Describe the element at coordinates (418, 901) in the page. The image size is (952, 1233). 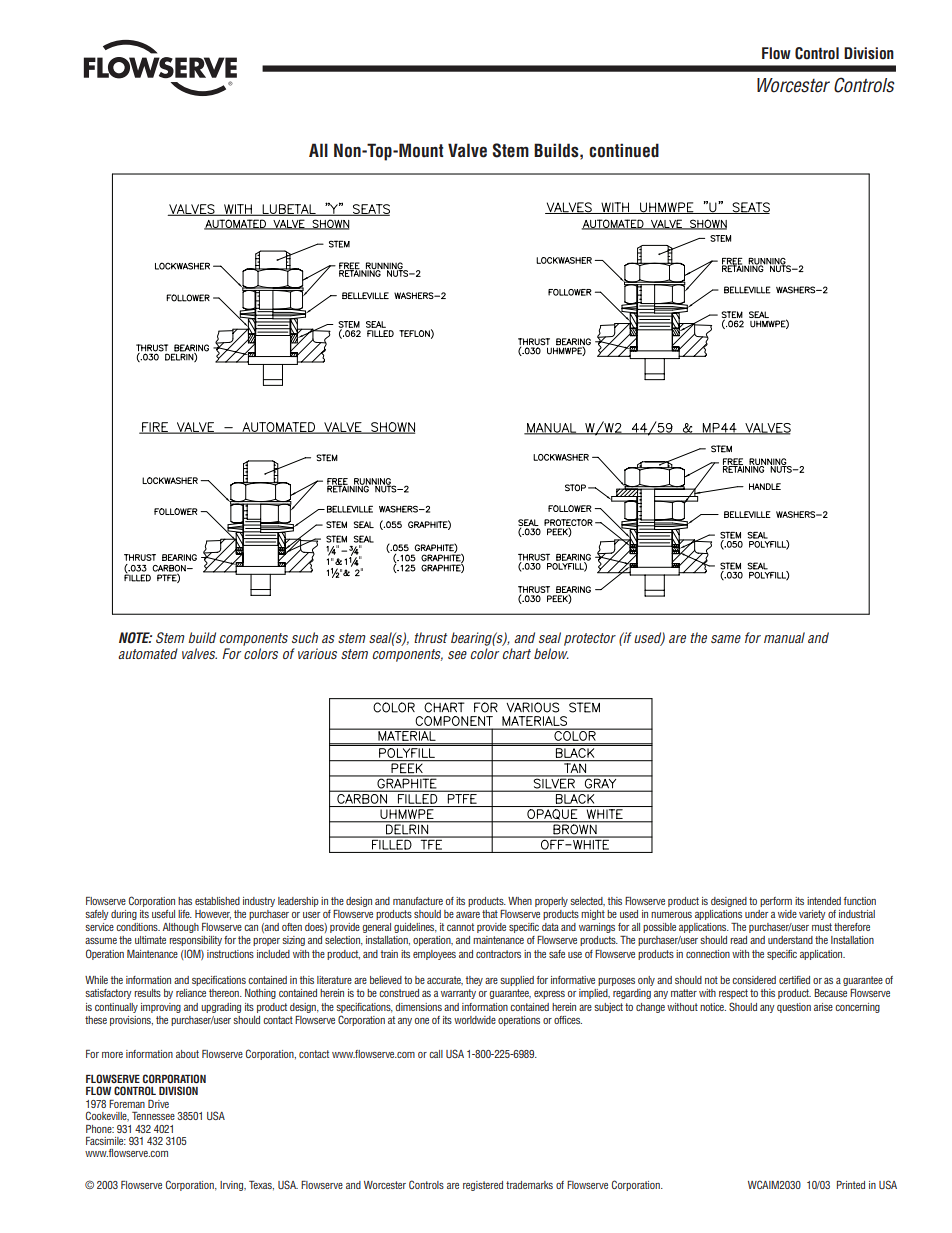
I see `manufacture` at that location.
